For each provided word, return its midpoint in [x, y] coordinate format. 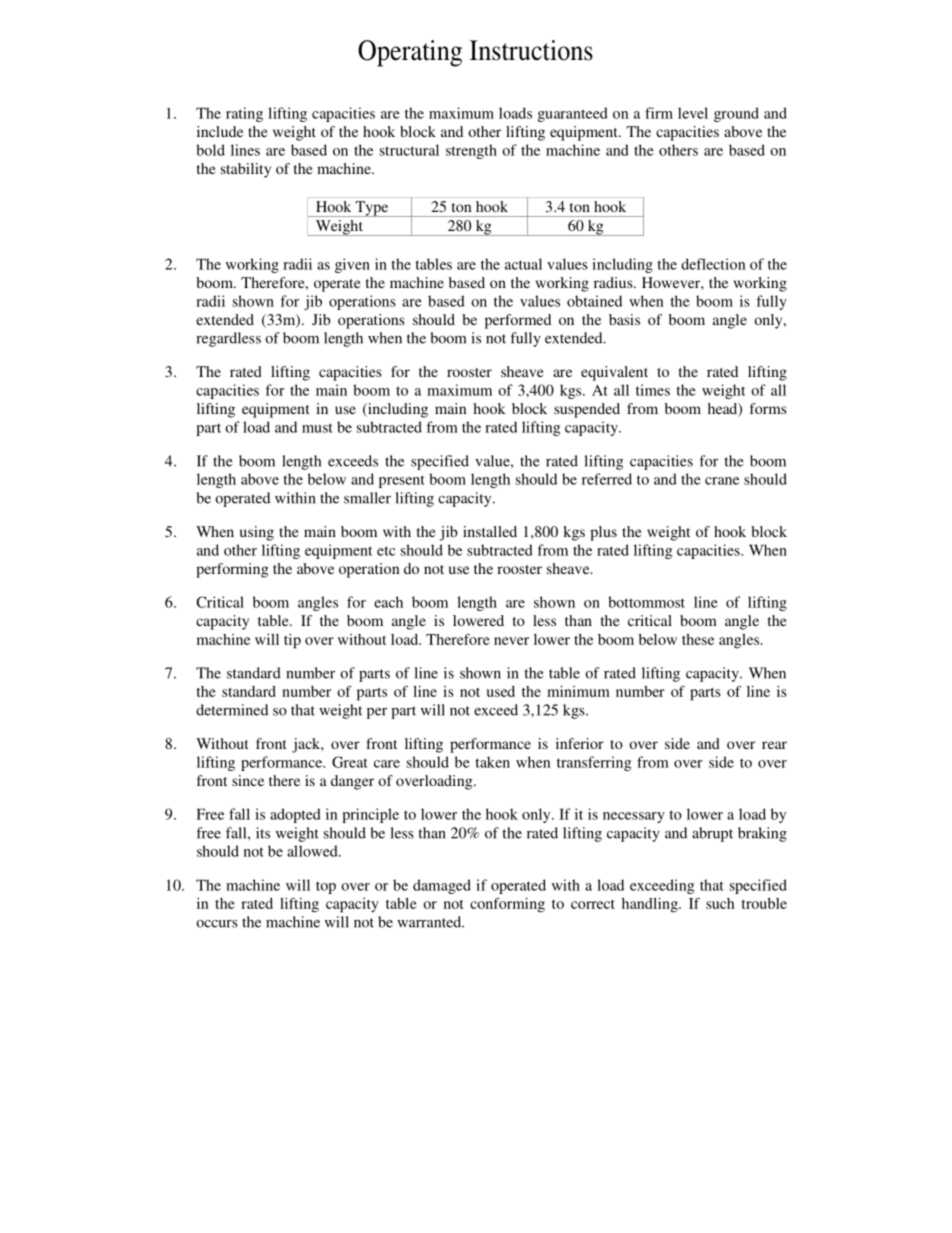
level [693, 113]
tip [292, 641]
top [326, 888]
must [317, 428]
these [698, 639]
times [653, 390]
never [511, 641]
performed [518, 321]
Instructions [531, 50]
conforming [507, 905]
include [220, 131]
